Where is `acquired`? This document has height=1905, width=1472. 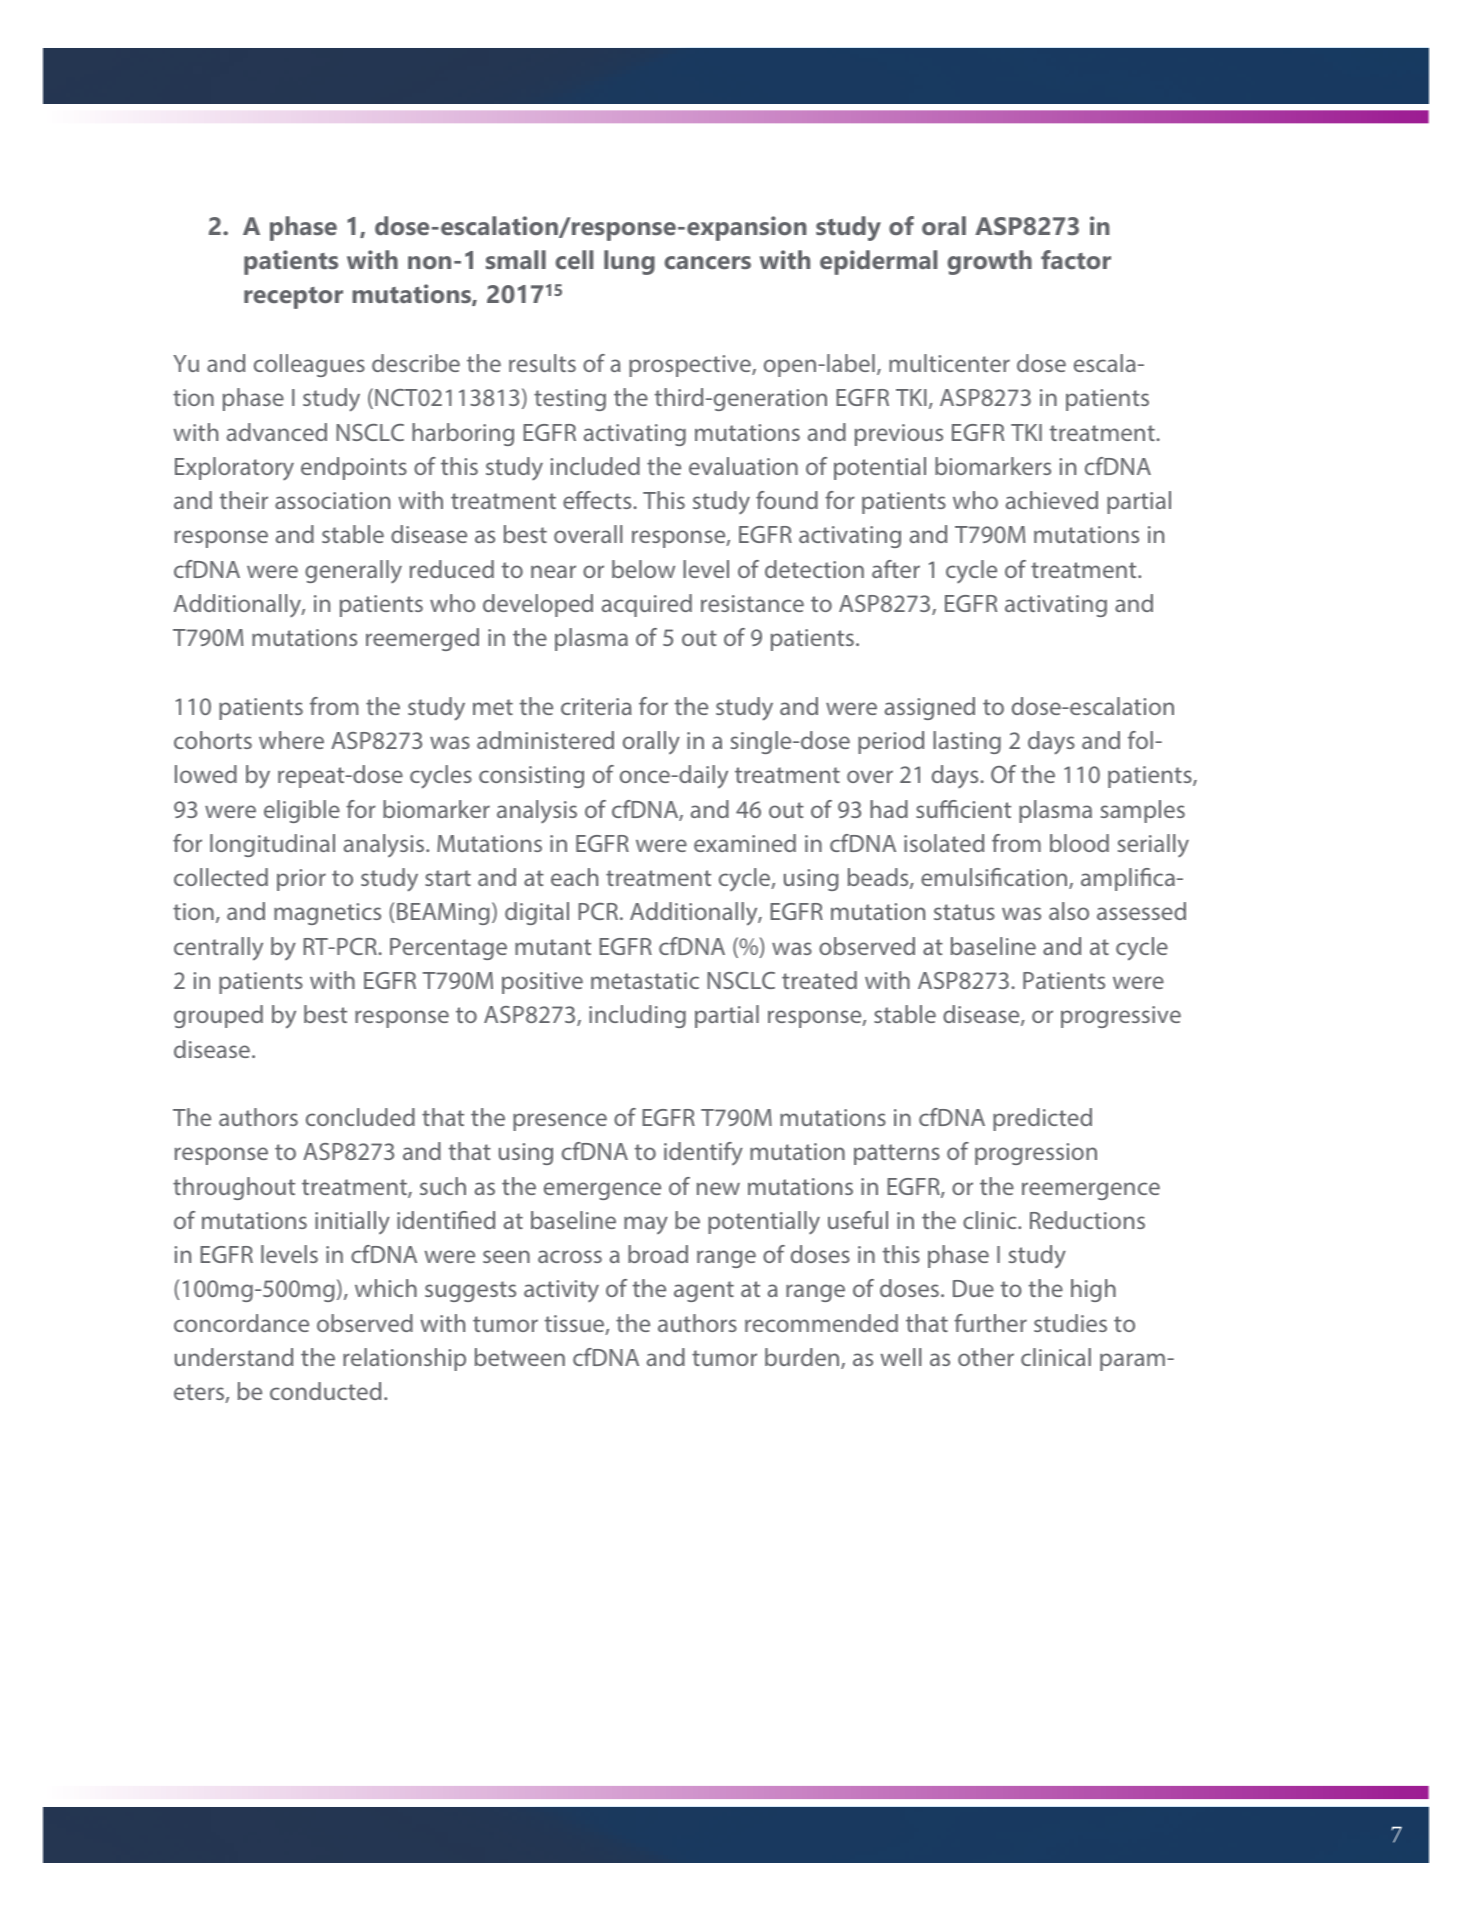 acquired is located at coordinates (647, 605).
